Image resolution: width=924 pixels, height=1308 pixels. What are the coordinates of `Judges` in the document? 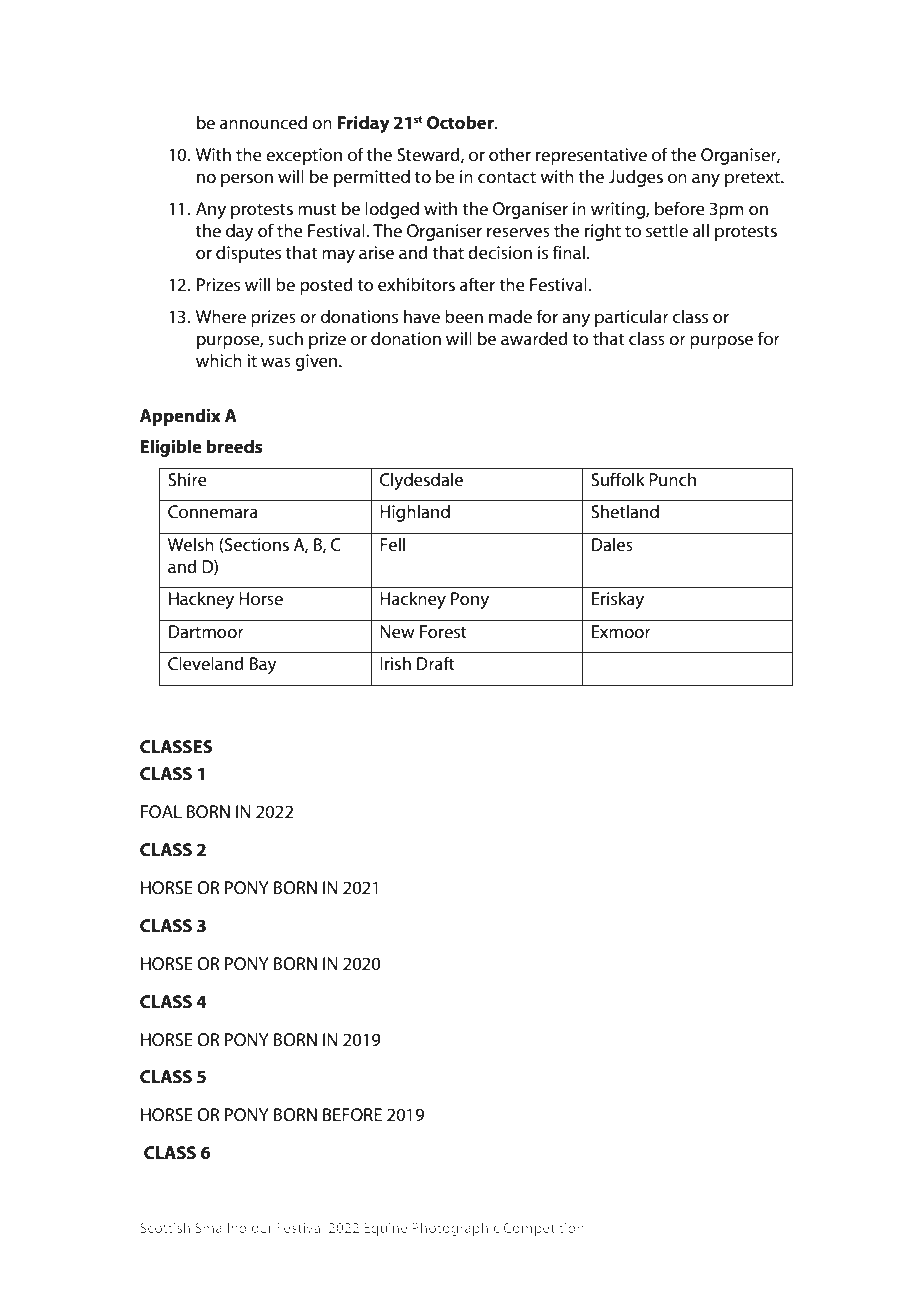 It's located at (635, 178).
